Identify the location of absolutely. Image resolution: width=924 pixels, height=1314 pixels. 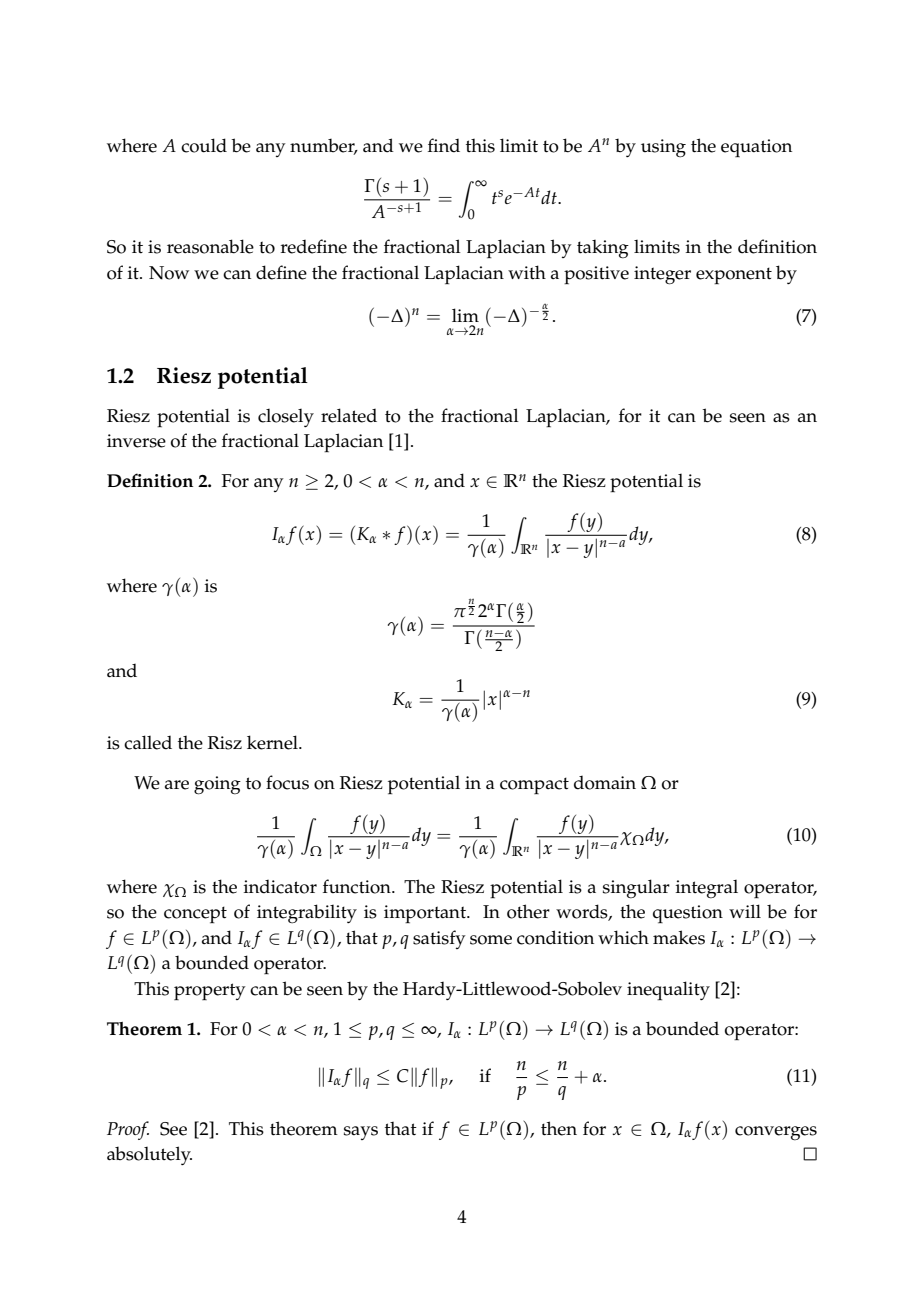
(149, 1155).
